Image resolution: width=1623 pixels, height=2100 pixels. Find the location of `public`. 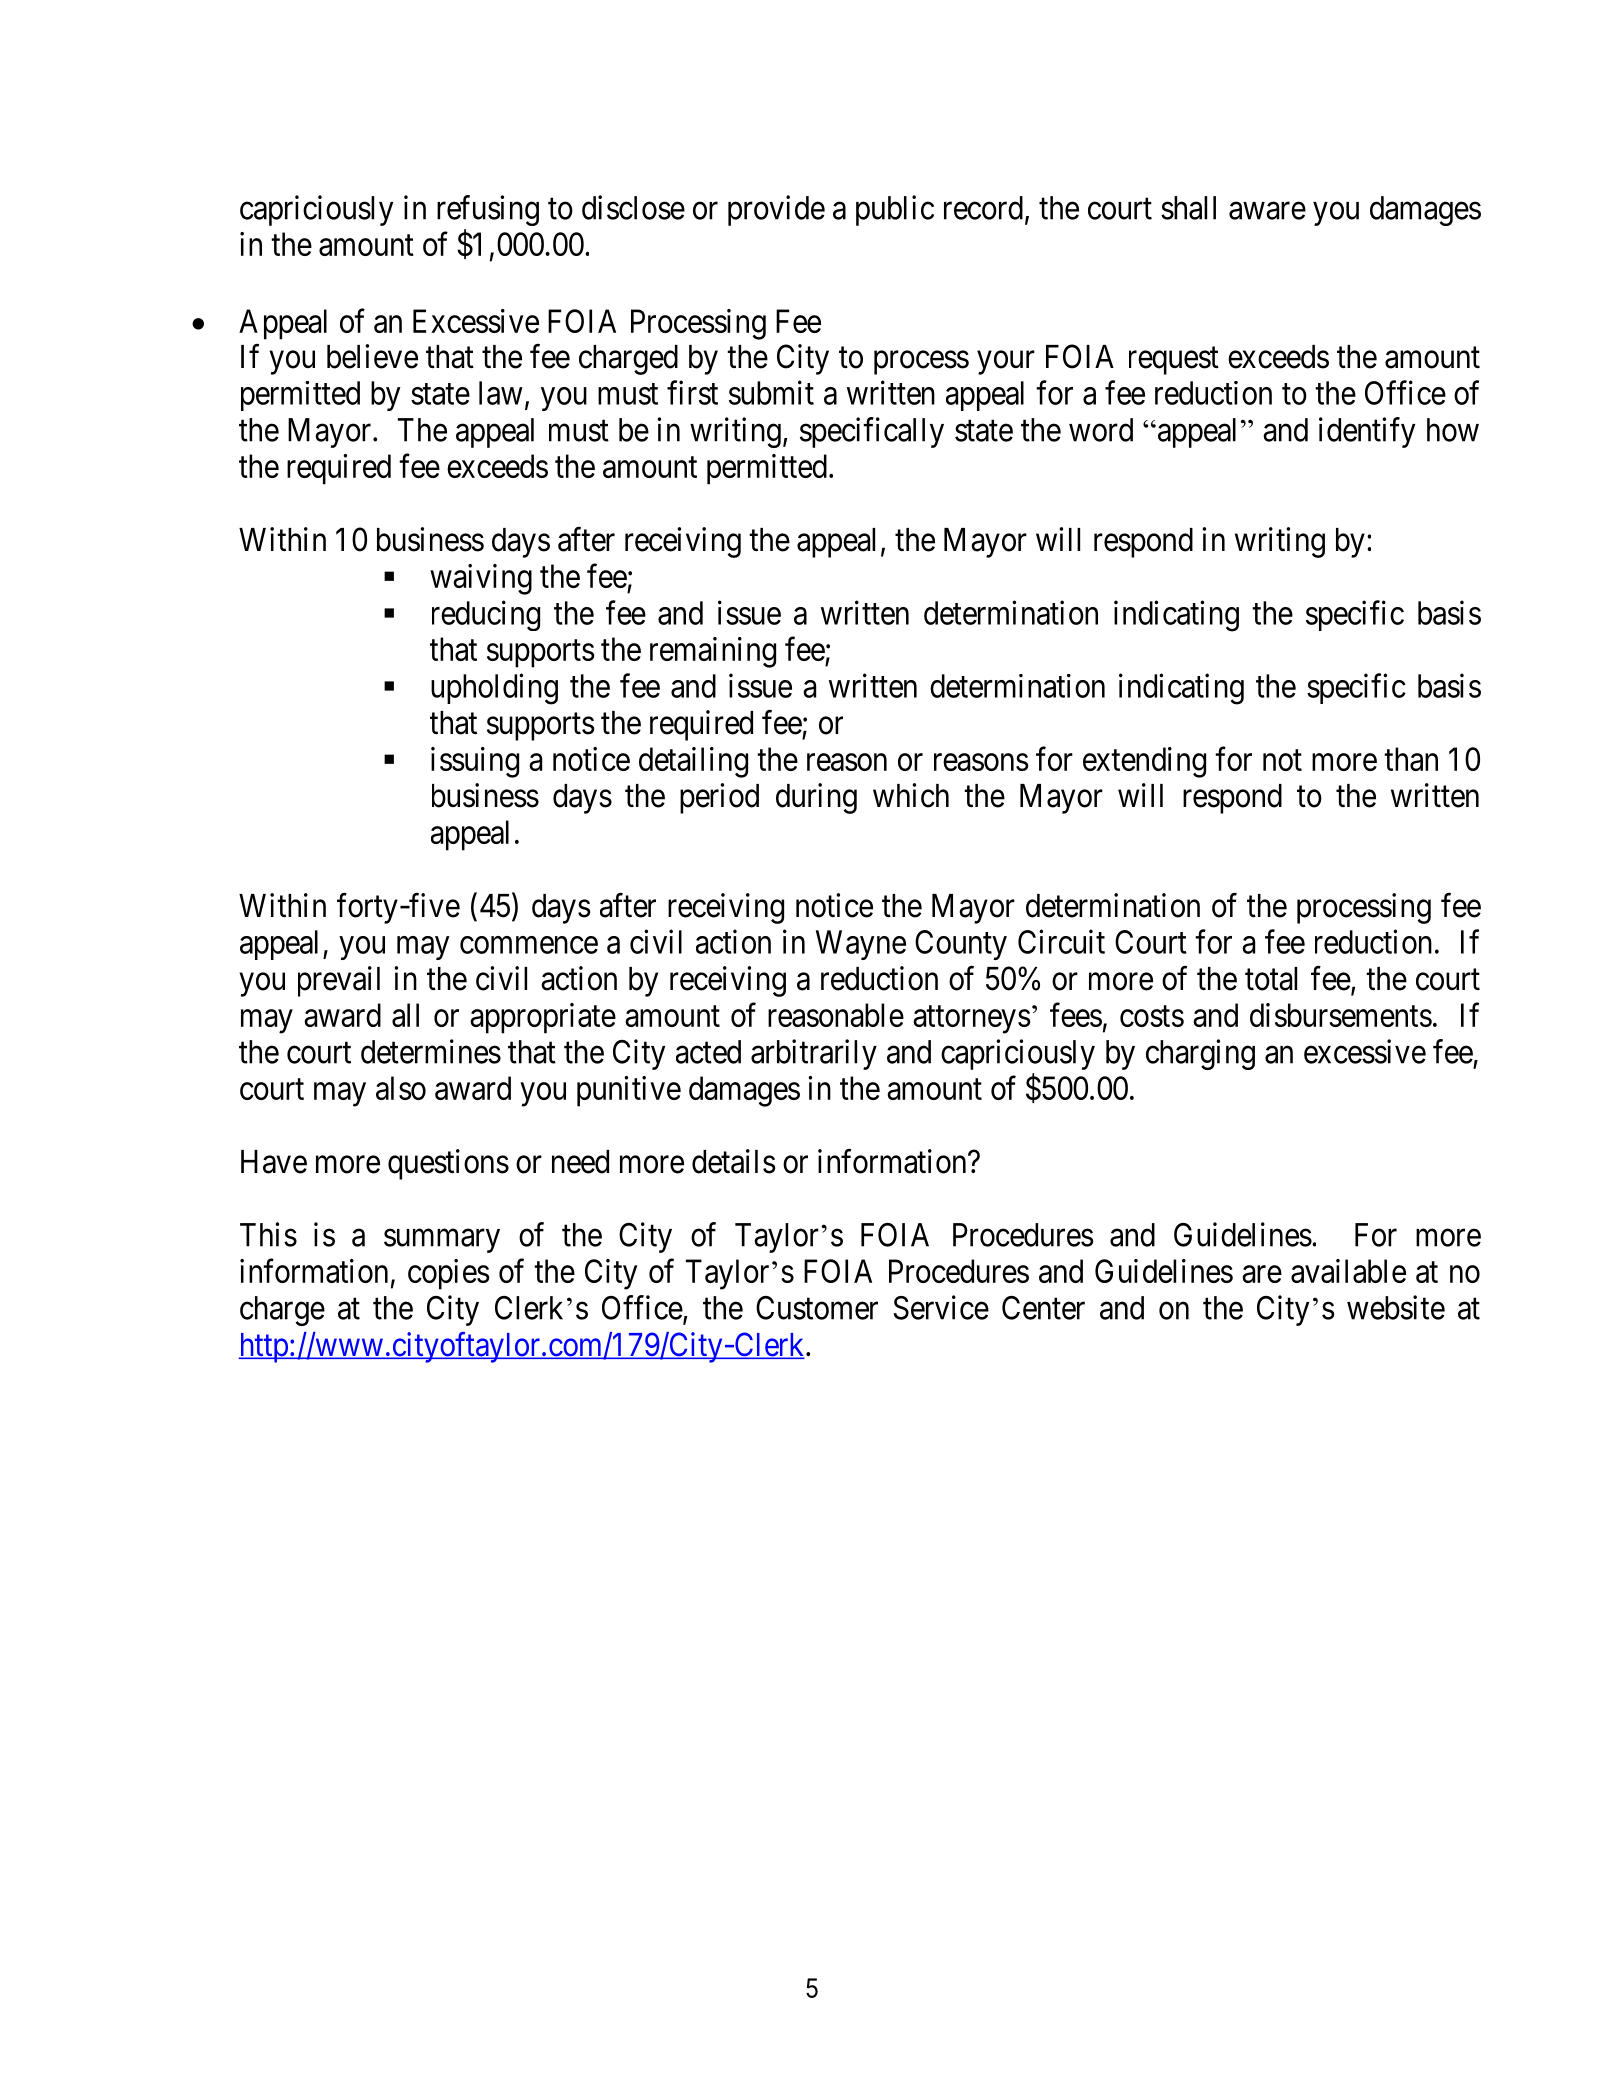

public is located at coordinates (895, 210).
